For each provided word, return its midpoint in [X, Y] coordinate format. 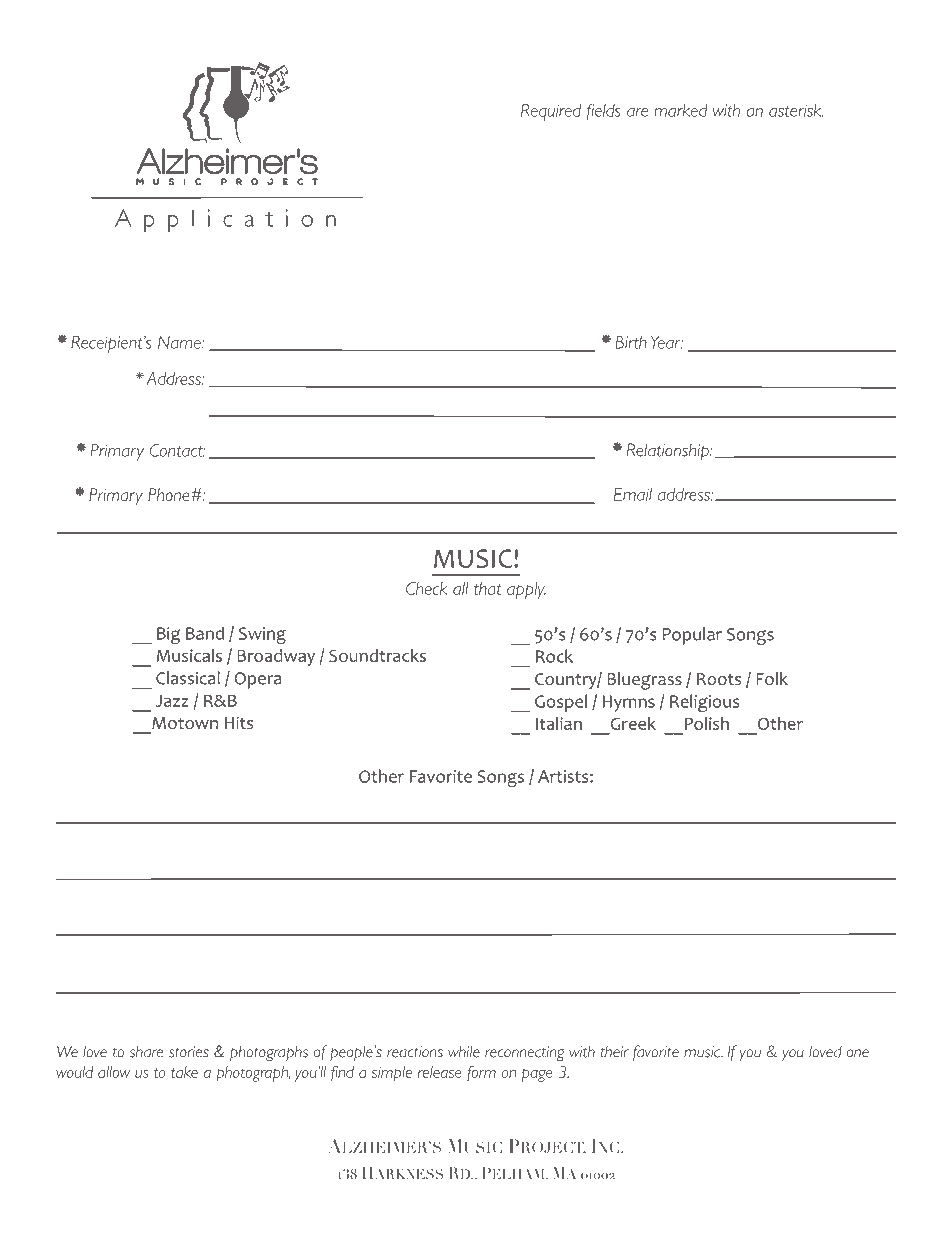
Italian [559, 723]
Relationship [669, 452]
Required [551, 112]
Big [168, 635]
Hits [239, 722]
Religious [704, 703]
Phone [169, 494]
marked [681, 110]
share [146, 1052]
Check [427, 588]
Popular [692, 636]
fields [604, 111]
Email [633, 494]
